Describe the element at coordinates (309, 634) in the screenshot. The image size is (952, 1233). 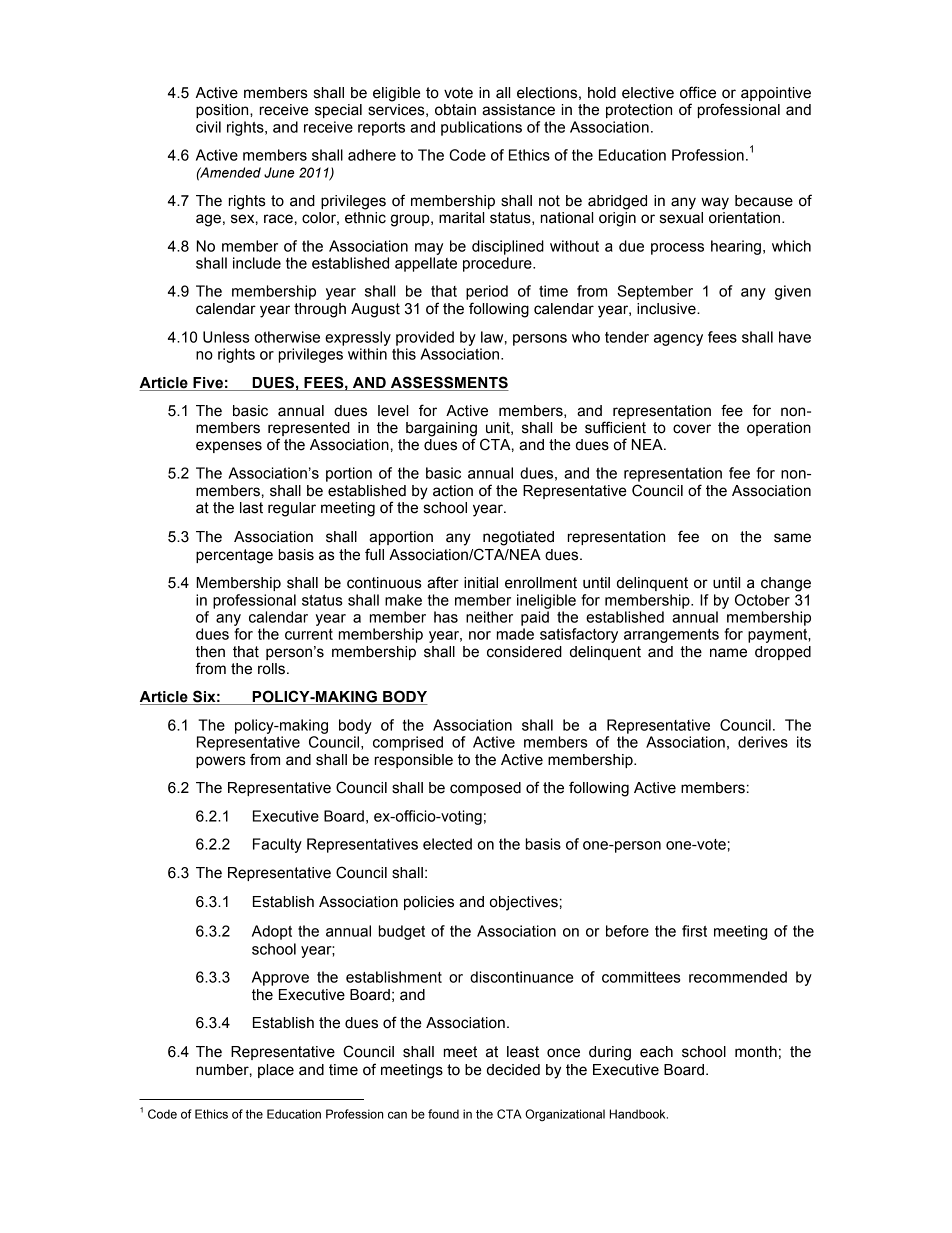
I see `current` at that location.
